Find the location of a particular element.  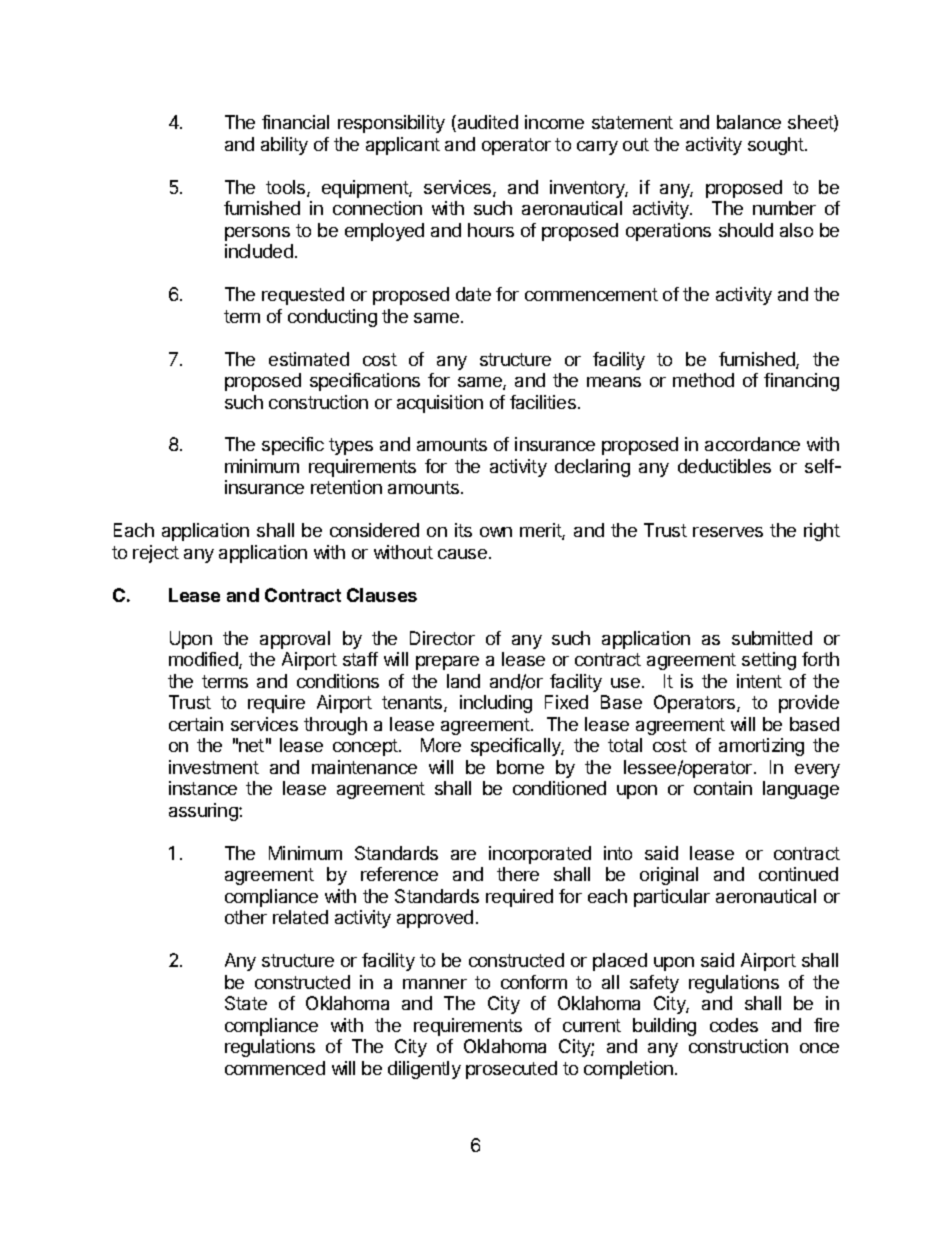

audited is located at coordinates (486, 123).
